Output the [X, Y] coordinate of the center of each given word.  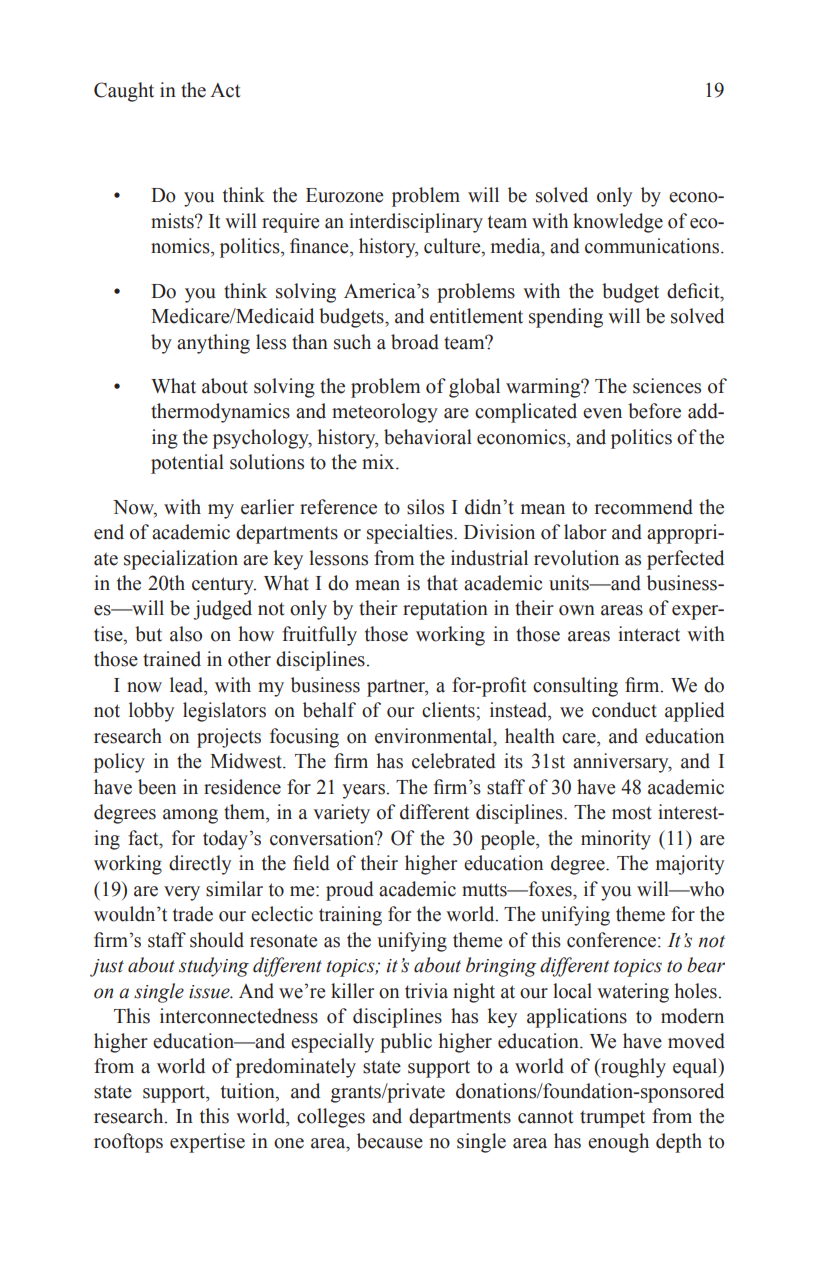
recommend [643, 507]
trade [193, 914]
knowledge [618, 223]
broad [415, 342]
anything [213, 344]
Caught [124, 92]
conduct [624, 710]
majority [690, 865]
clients [449, 710]
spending [566, 318]
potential [187, 464]
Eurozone [345, 195]
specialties [411, 534]
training [350, 916]
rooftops [128, 1143]
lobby [151, 712]
